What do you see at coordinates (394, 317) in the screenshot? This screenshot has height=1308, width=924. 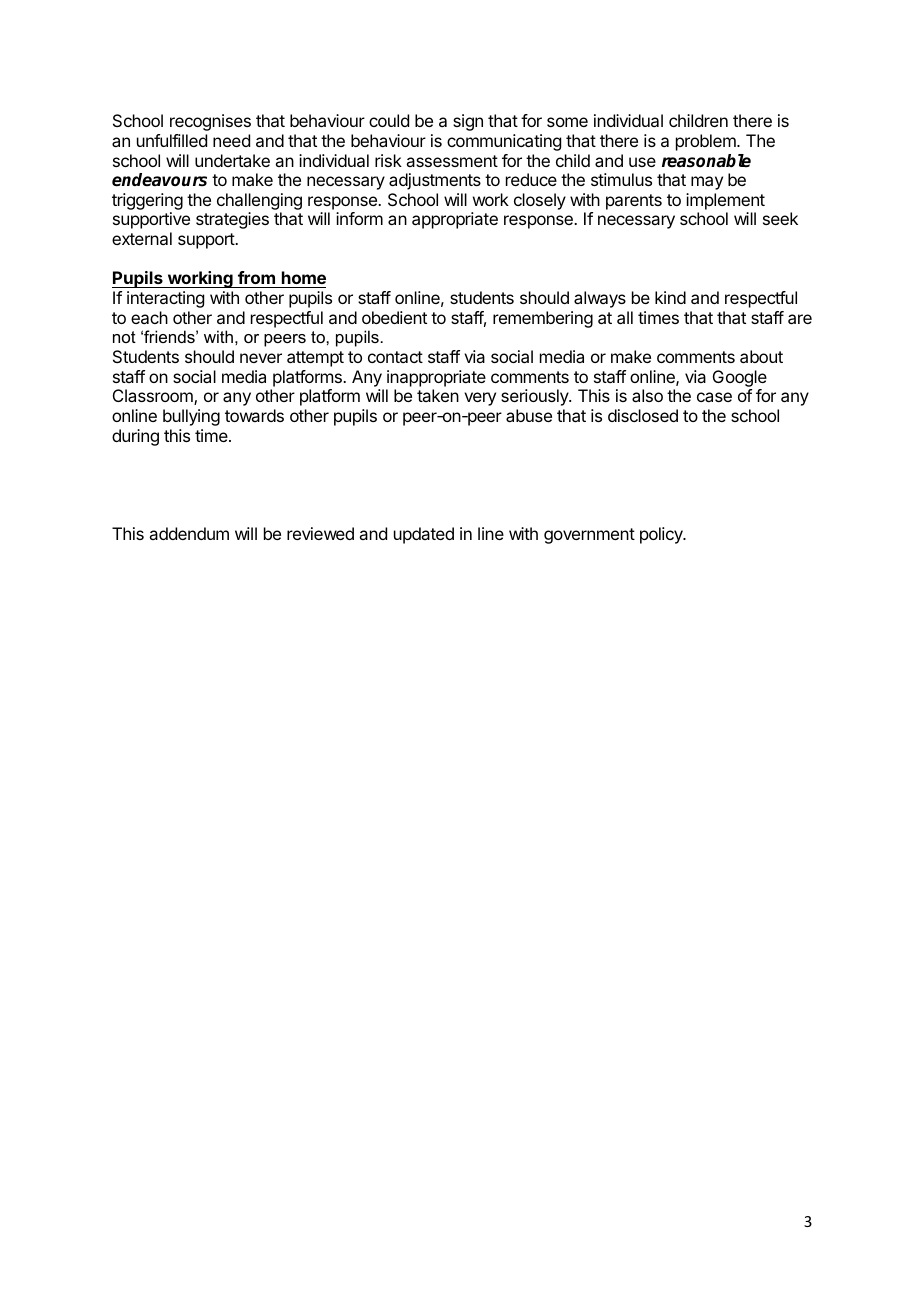 I see `obedient` at bounding box center [394, 317].
